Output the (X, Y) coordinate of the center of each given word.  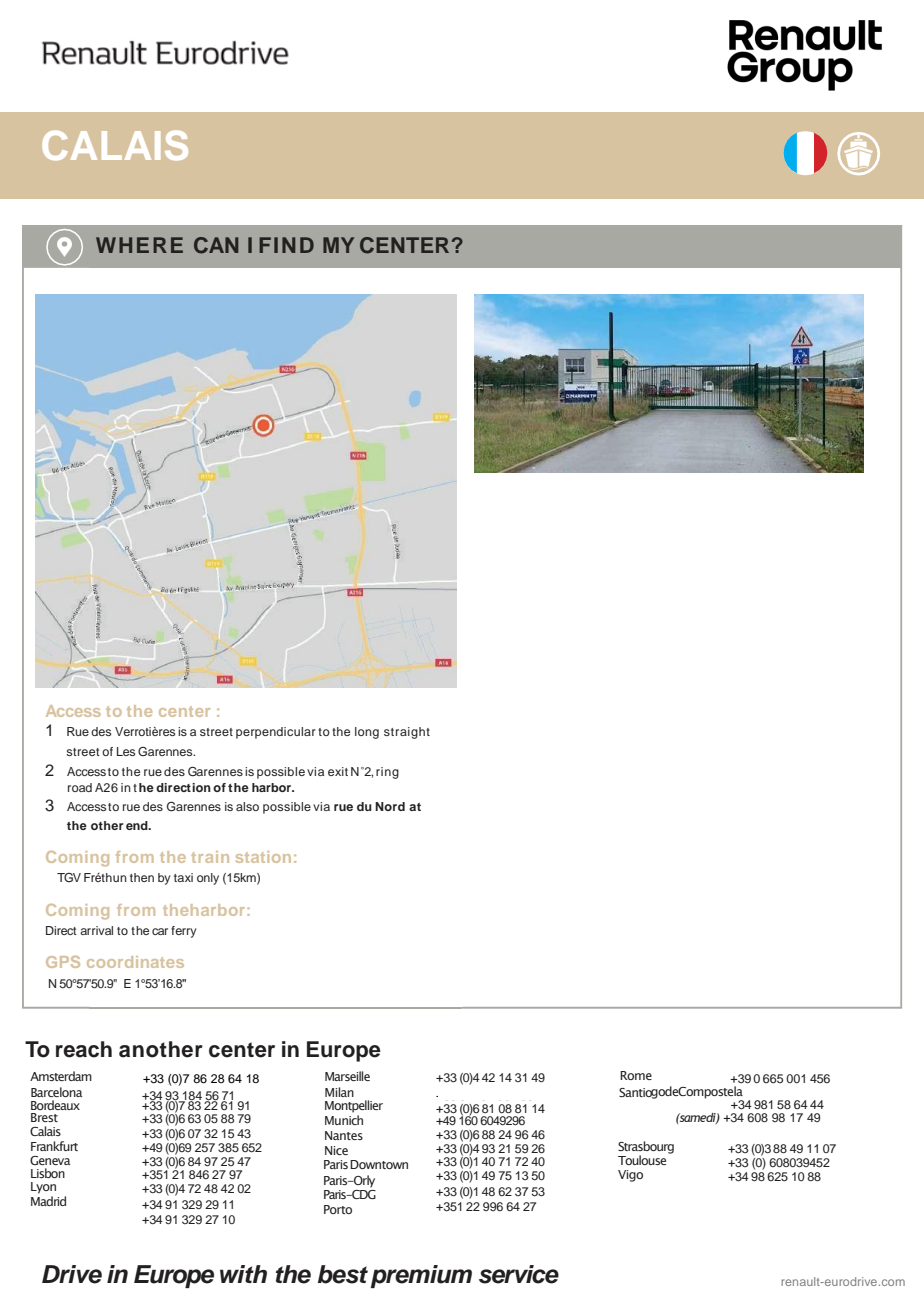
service (519, 1274)
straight (407, 733)
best (343, 1274)
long (367, 733)
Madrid (48, 1201)
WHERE (139, 245)
